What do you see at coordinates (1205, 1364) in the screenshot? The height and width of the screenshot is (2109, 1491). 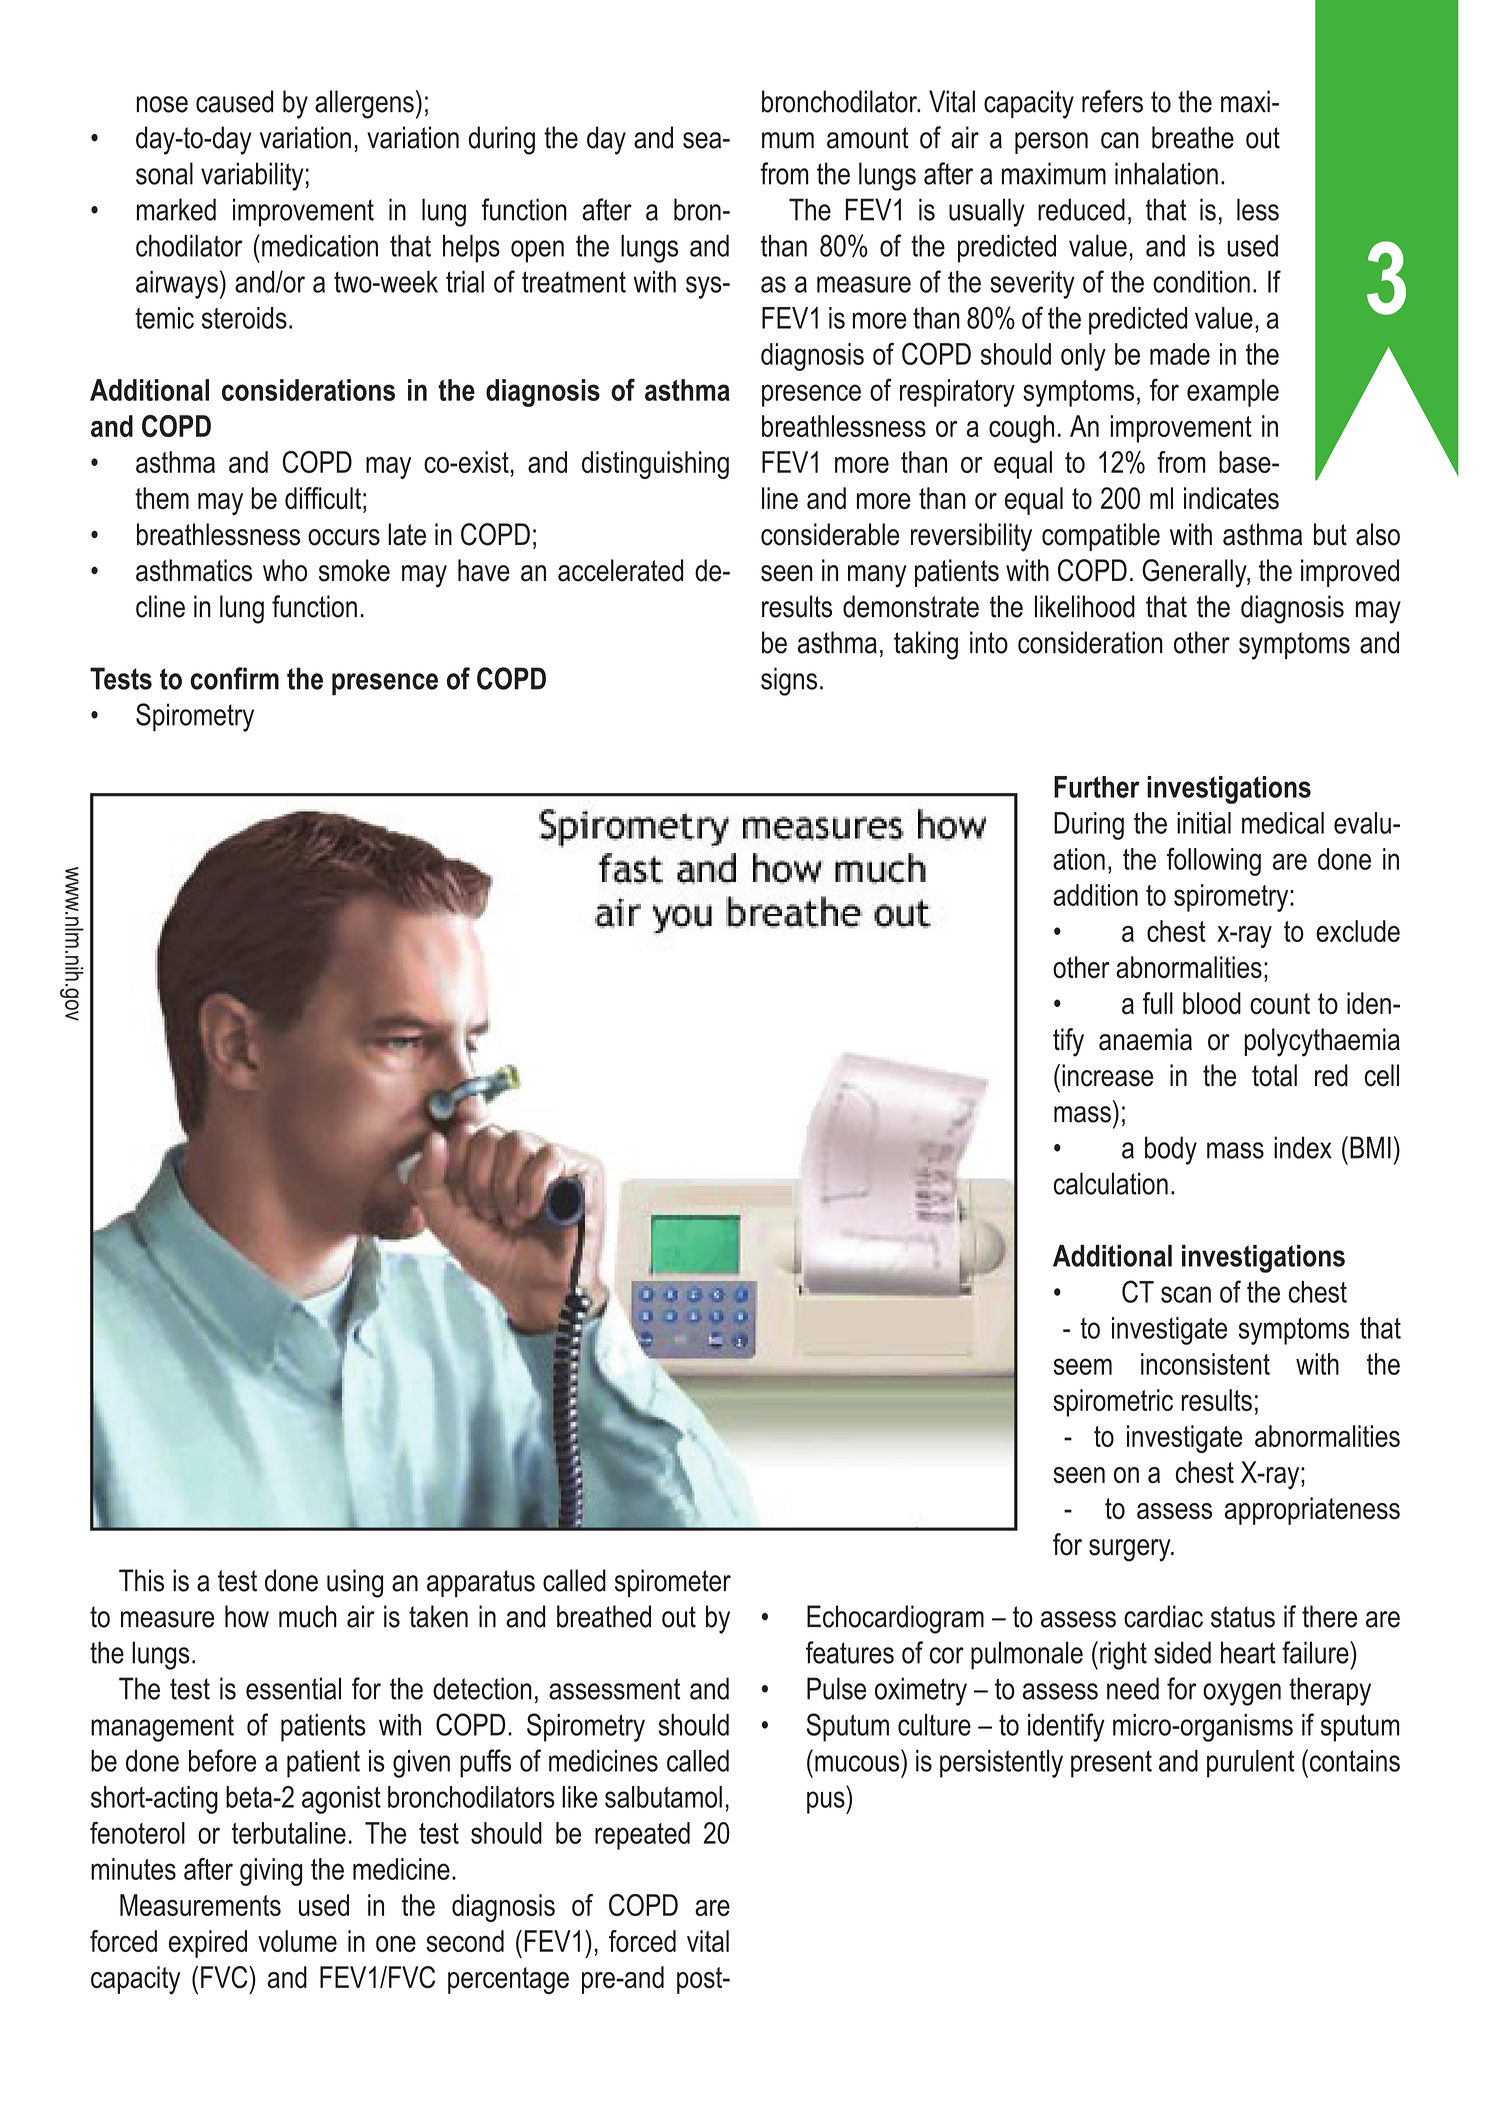 I see `inconsistent` at bounding box center [1205, 1364].
